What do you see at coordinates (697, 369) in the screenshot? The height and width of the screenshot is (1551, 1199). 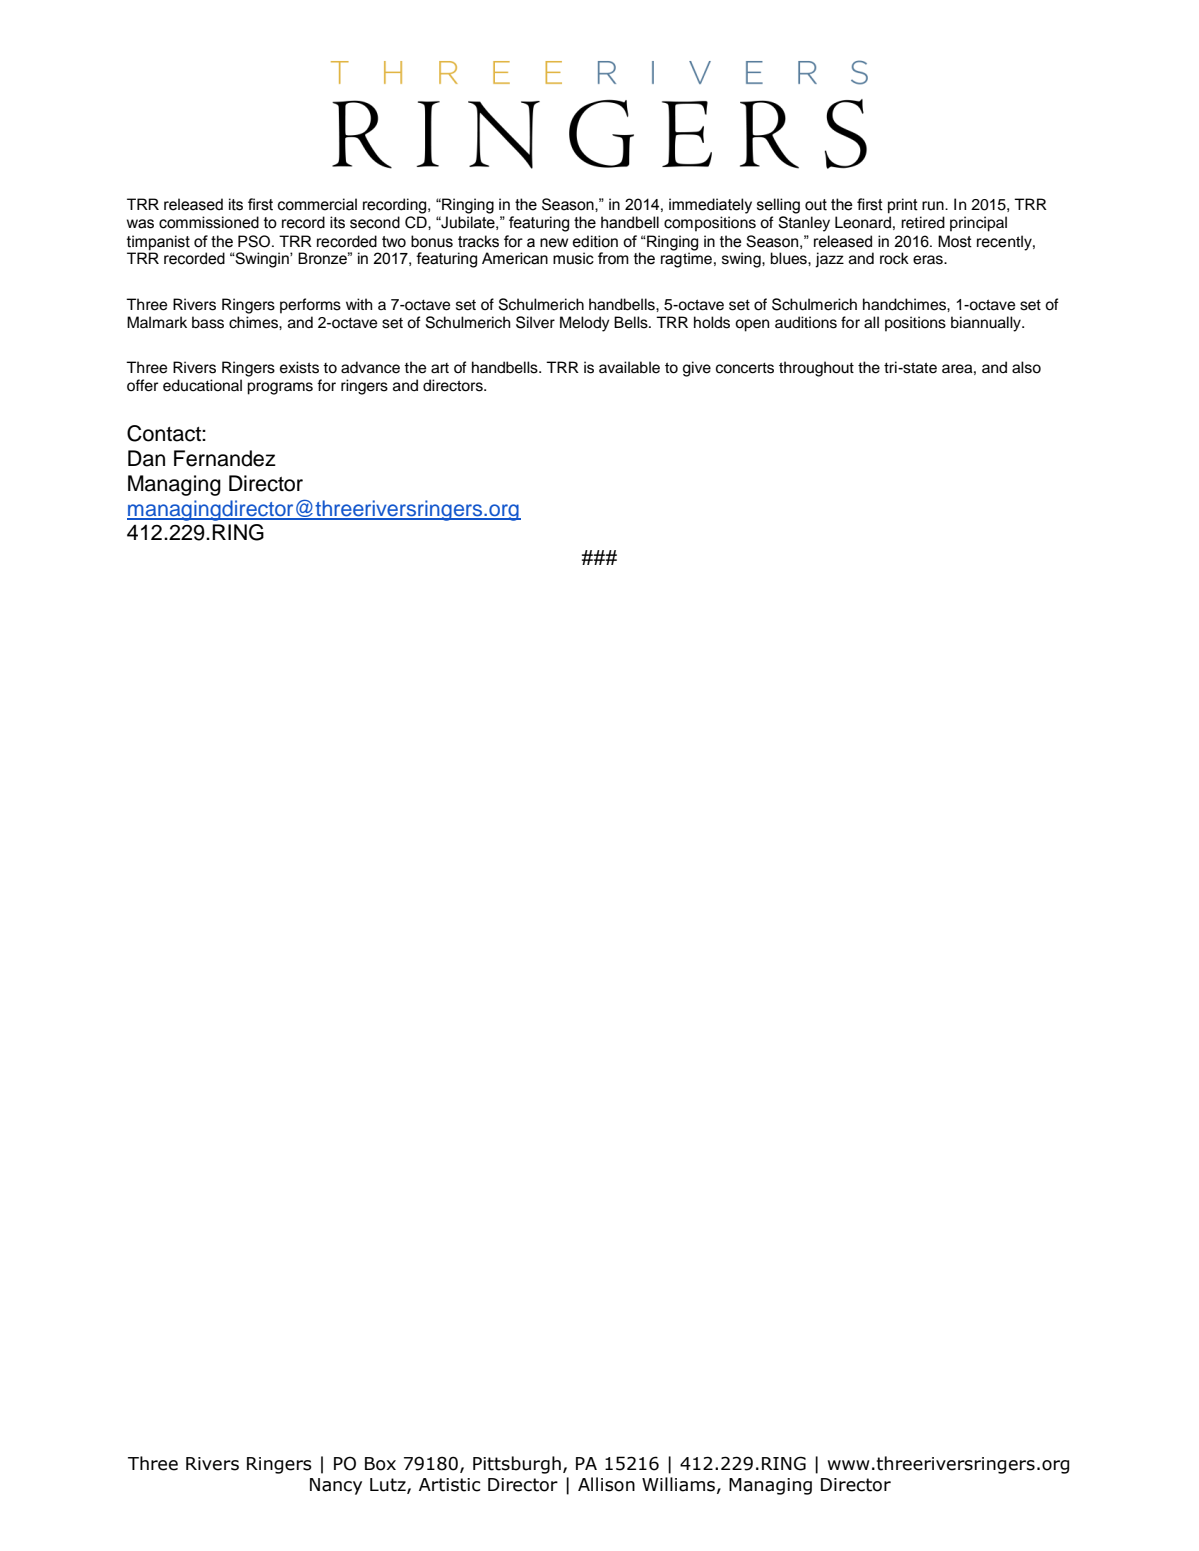 I see `give` at bounding box center [697, 369].
